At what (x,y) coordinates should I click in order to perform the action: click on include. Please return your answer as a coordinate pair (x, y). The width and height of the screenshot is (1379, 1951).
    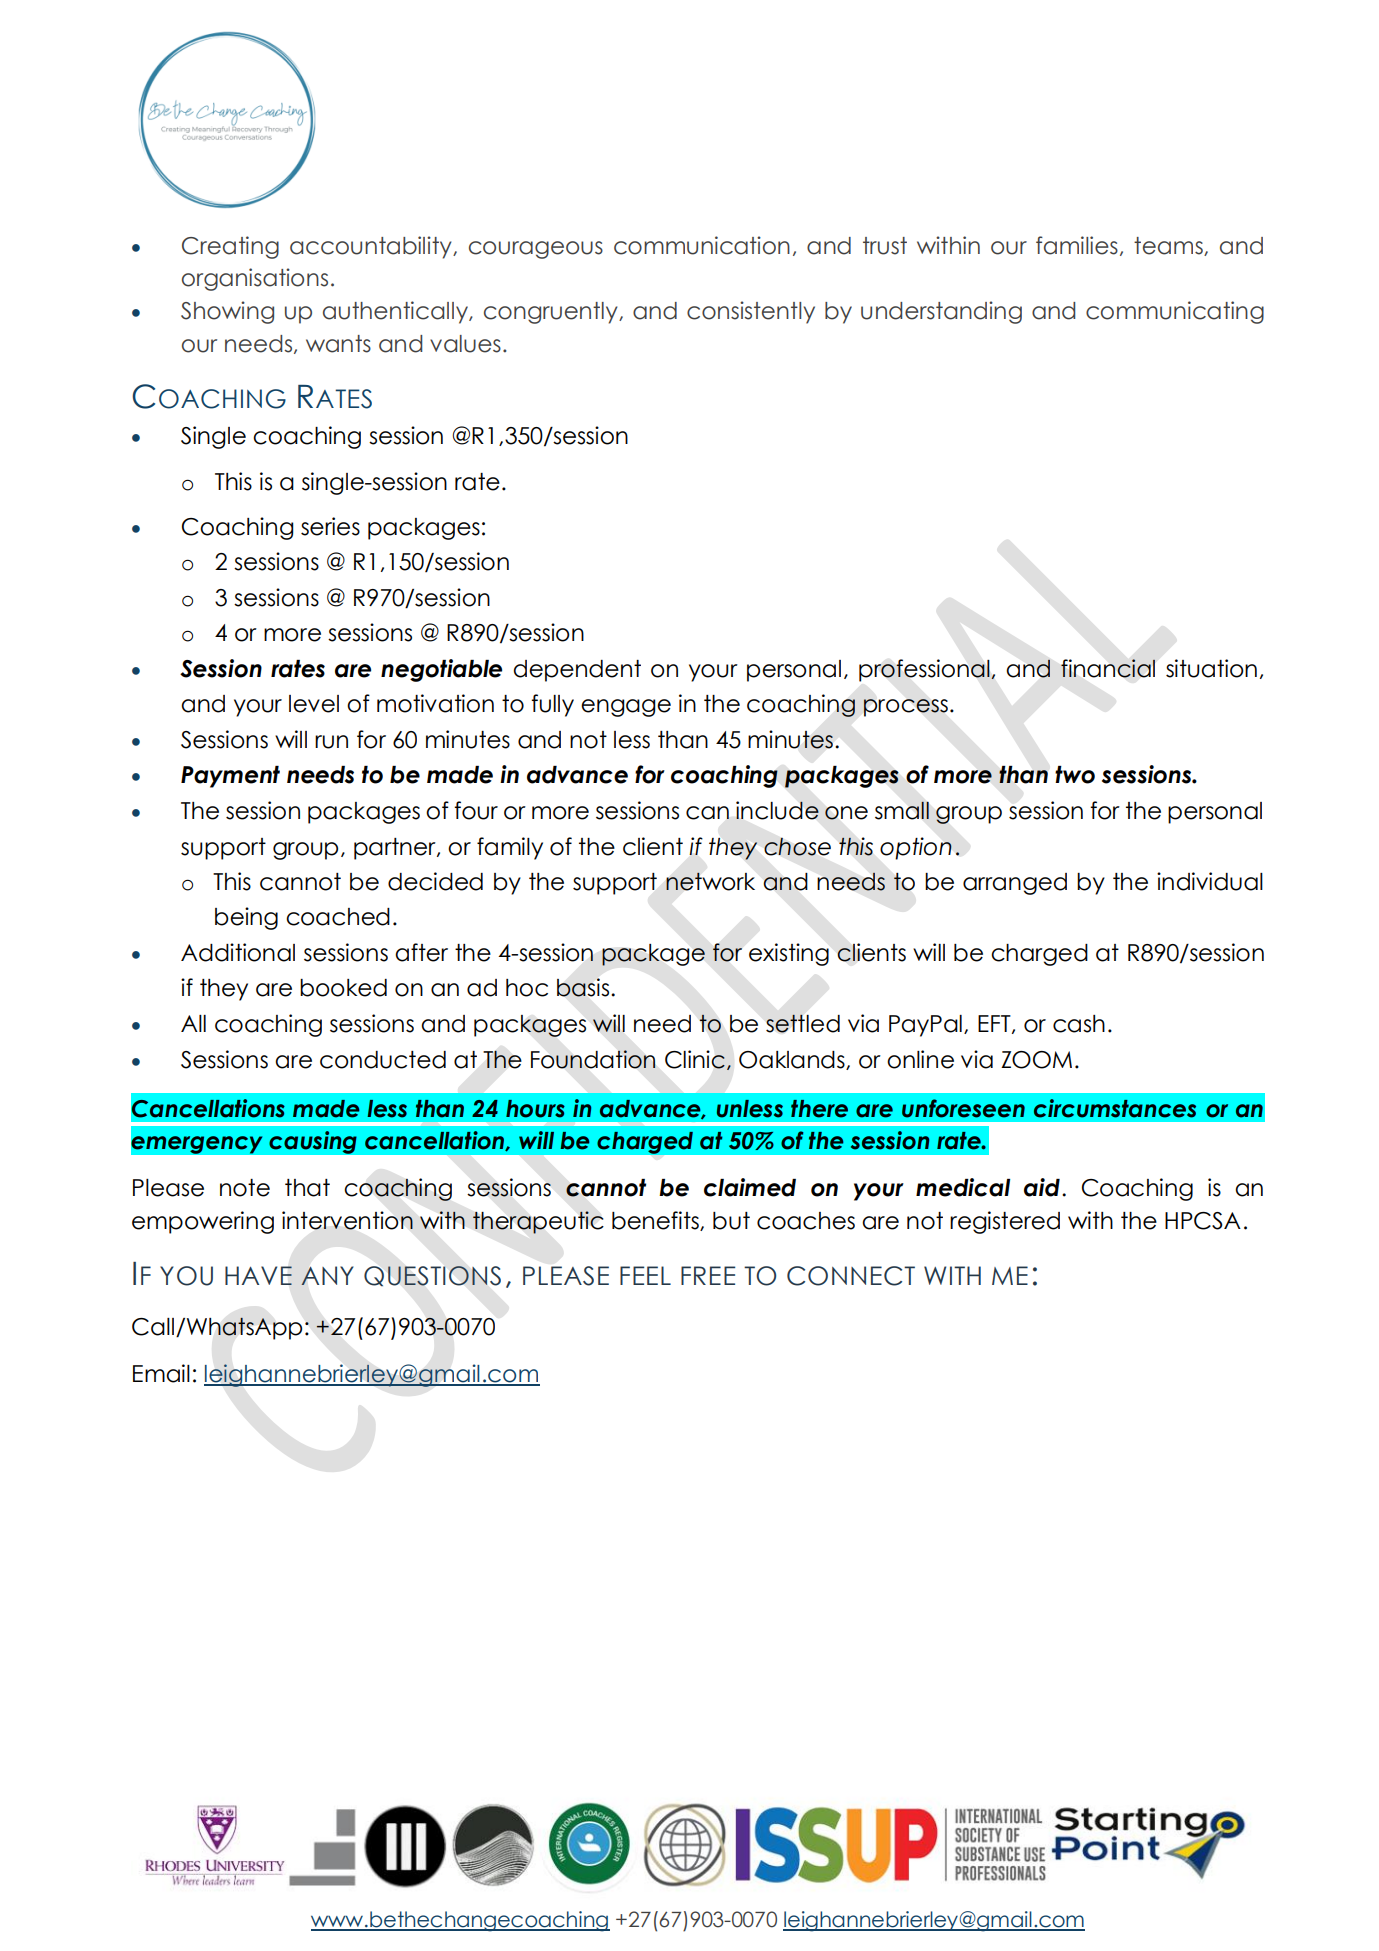
    Looking at the image, I should click on (777, 810).
